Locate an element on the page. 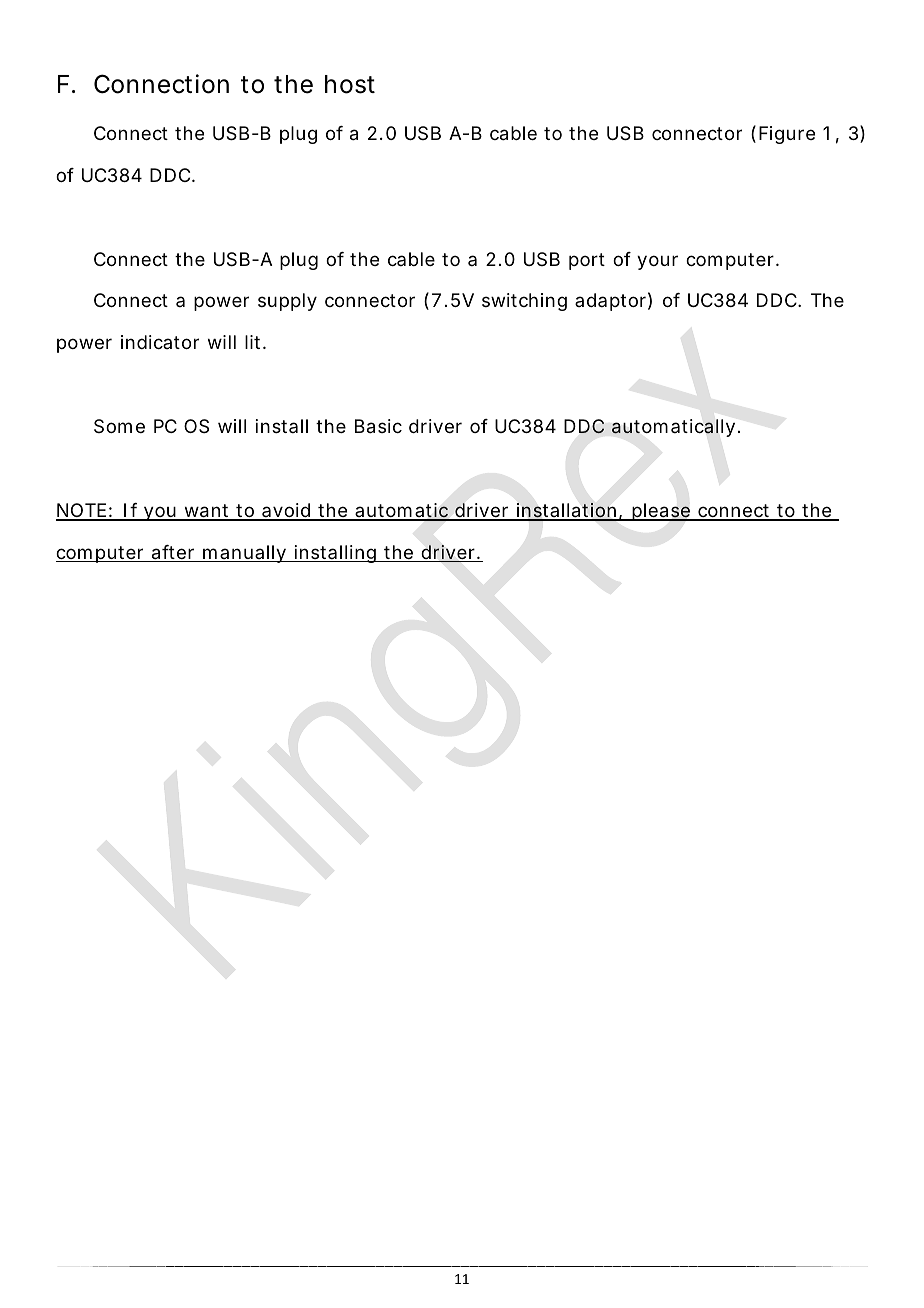  Figure is located at coordinates (787, 135).
